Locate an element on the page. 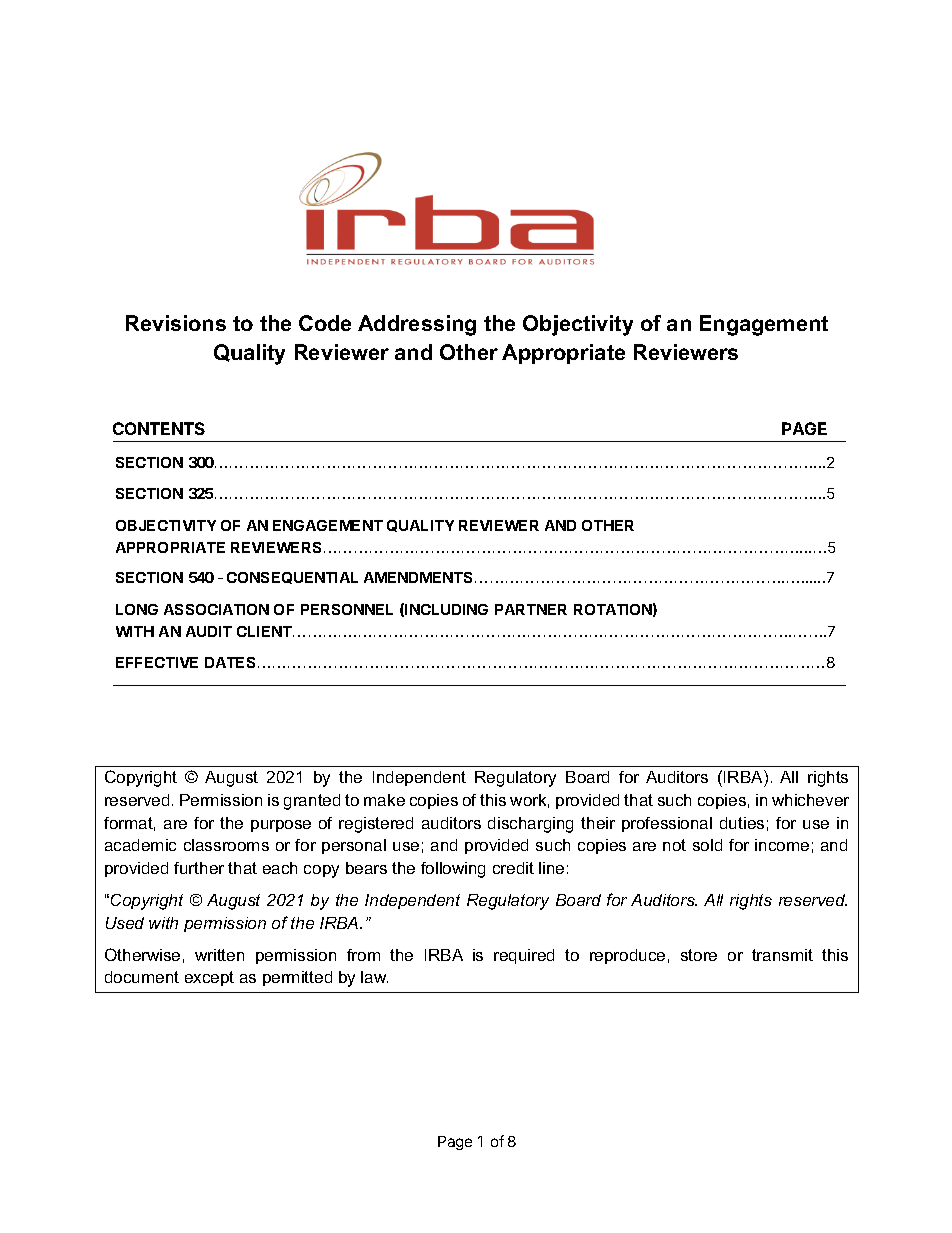  Code is located at coordinates (325, 323).
